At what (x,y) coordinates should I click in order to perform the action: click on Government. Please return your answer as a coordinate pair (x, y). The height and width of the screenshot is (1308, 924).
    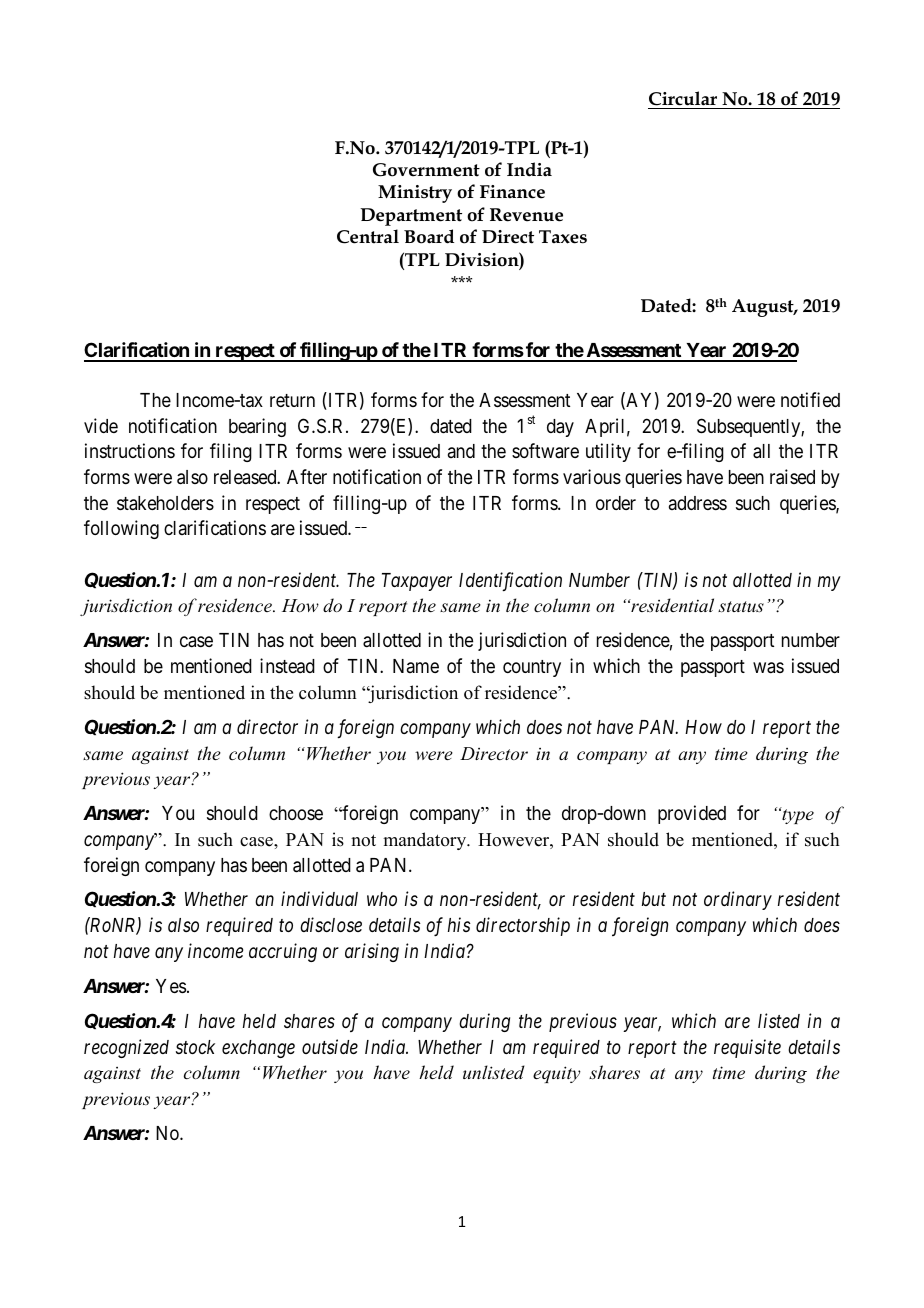
    Looking at the image, I should click on (426, 170).
